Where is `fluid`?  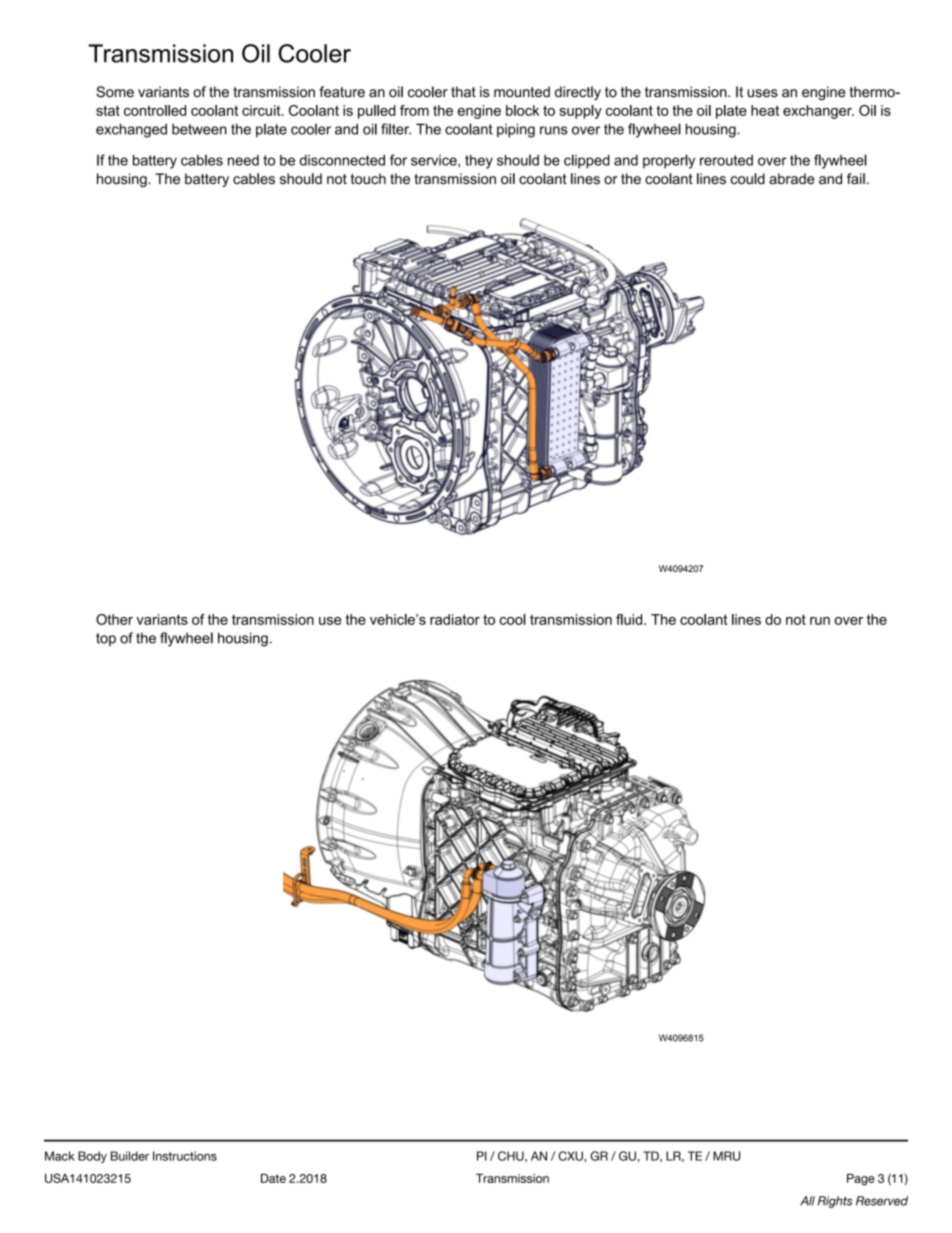 fluid is located at coordinates (630, 619).
